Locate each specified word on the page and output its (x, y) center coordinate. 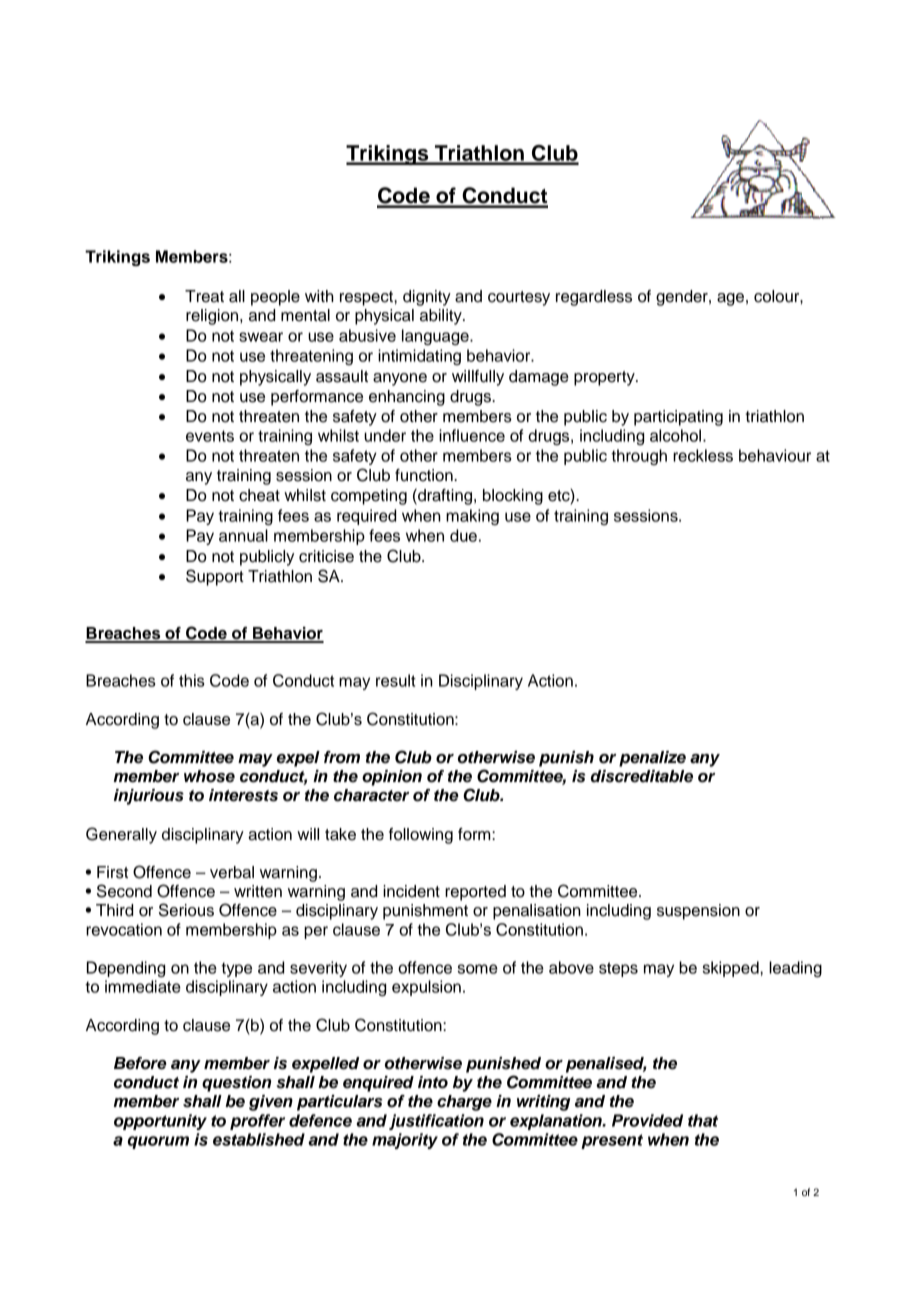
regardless (594, 298)
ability (442, 317)
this (192, 680)
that (703, 1120)
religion (213, 317)
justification (436, 1122)
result (396, 680)
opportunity (160, 1122)
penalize (652, 759)
